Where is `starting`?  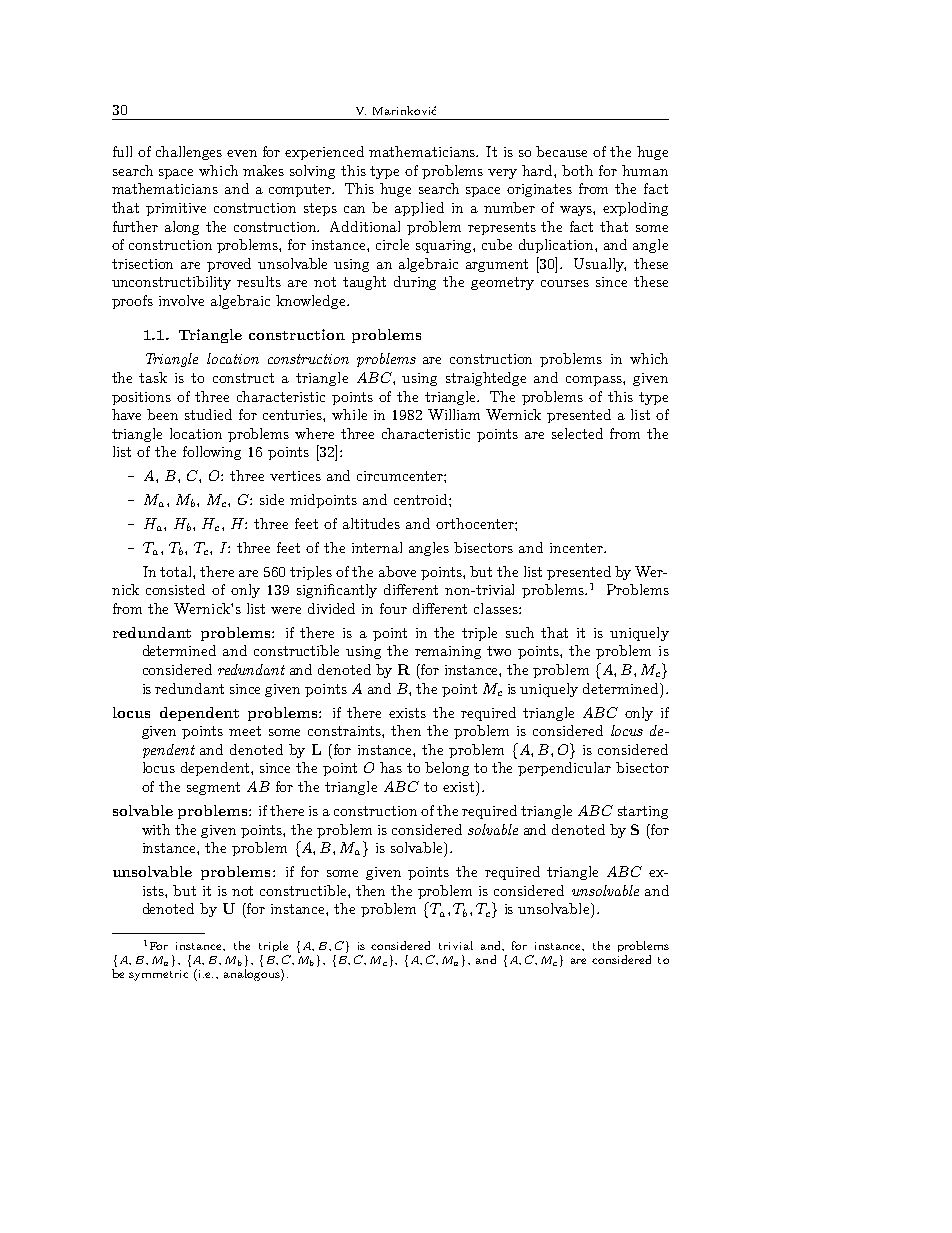 starting is located at coordinates (643, 812).
